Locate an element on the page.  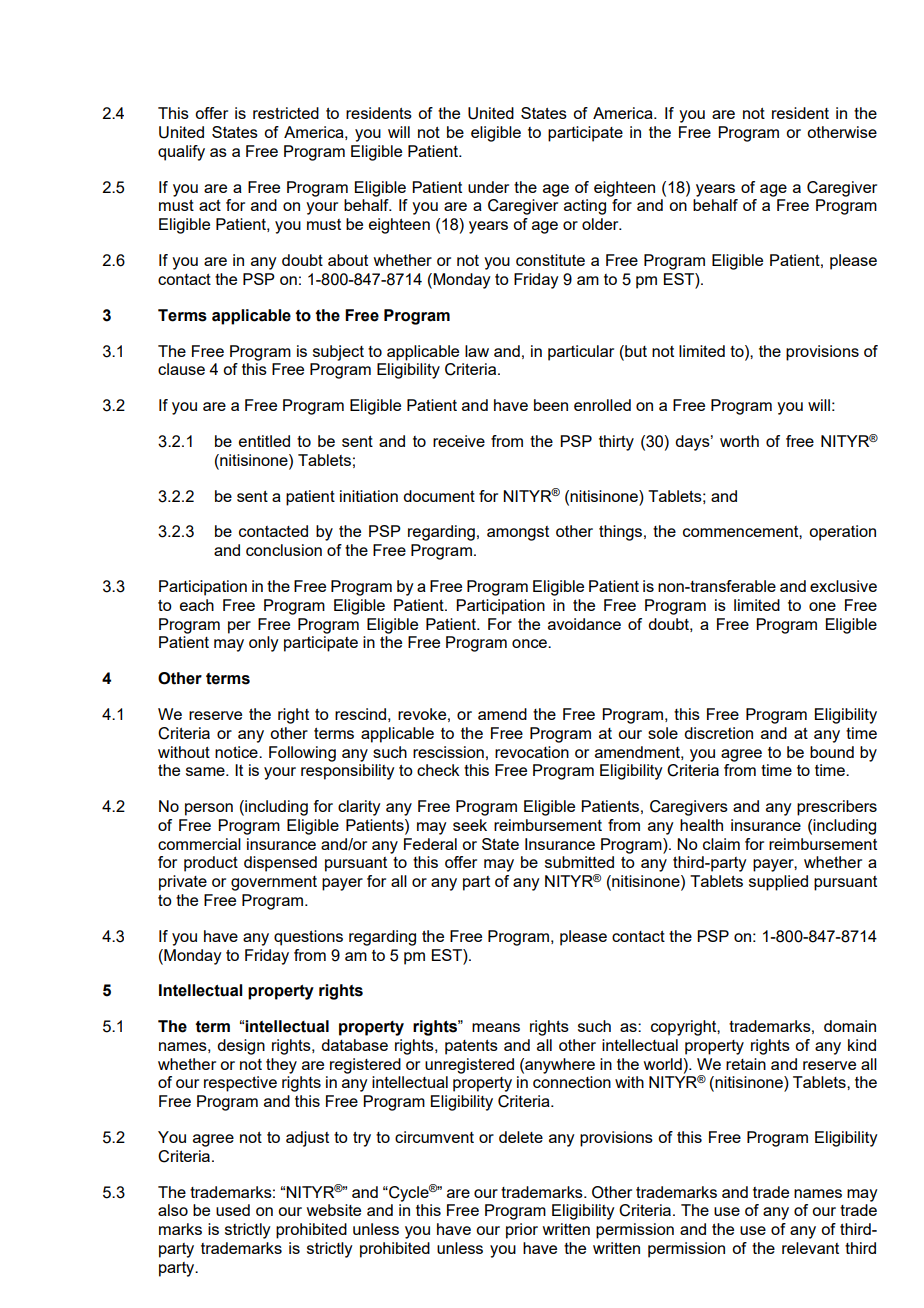
once is located at coordinates (530, 643).
